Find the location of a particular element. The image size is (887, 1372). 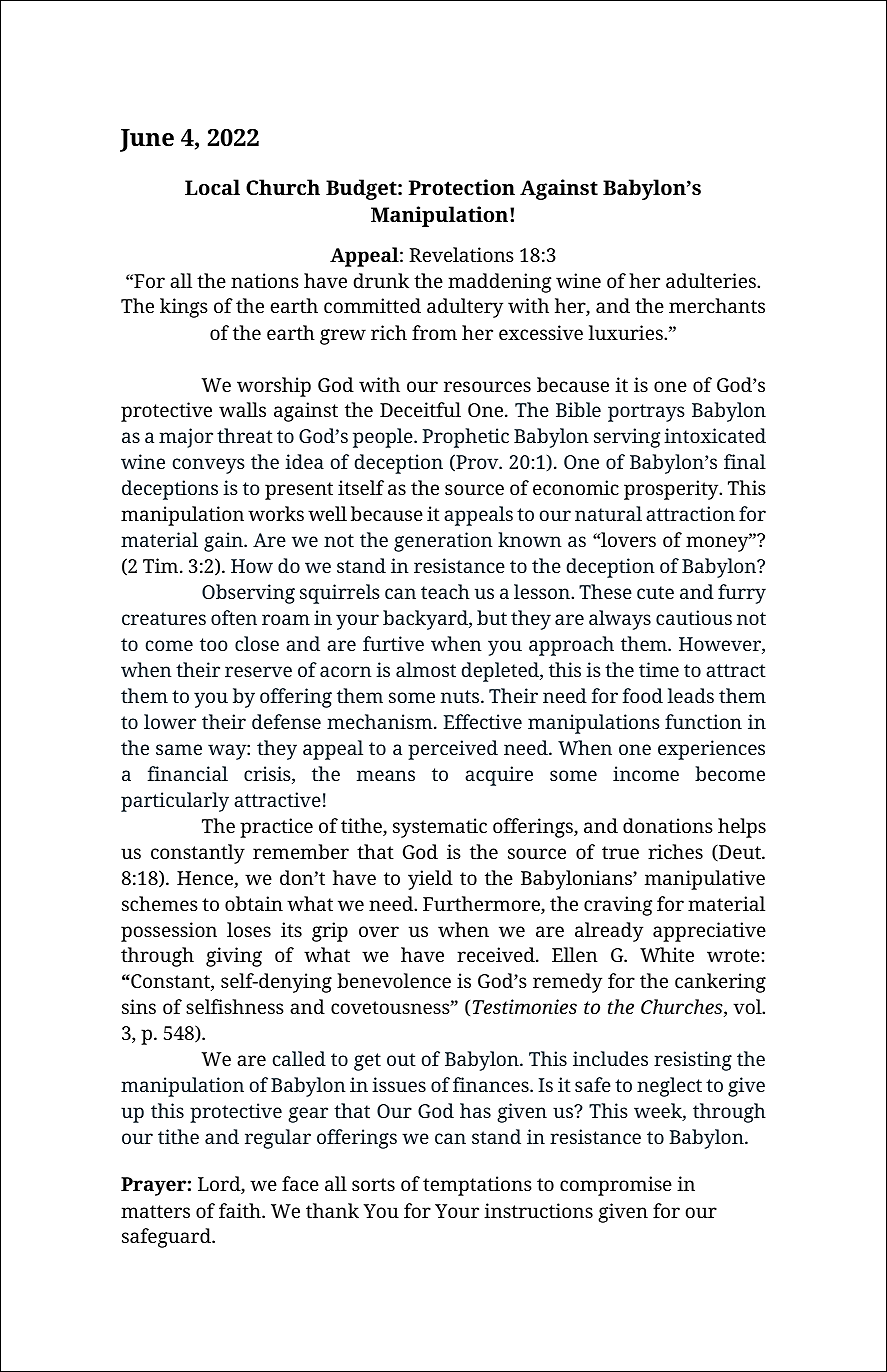

manipulative is located at coordinates (705, 880).
